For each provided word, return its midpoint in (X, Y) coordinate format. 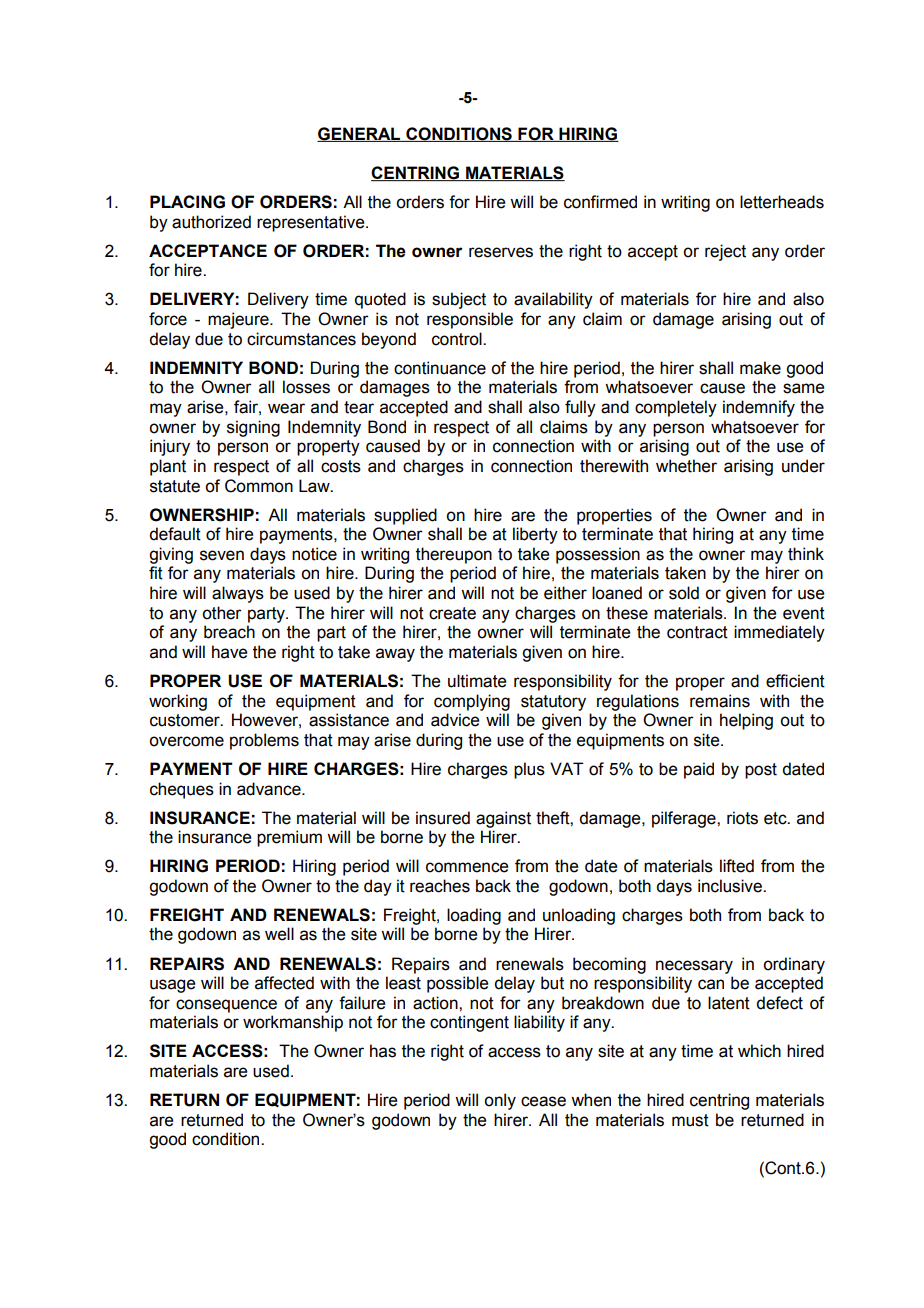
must (690, 1120)
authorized (211, 222)
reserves (501, 252)
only (500, 1101)
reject (725, 252)
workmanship (293, 1023)
